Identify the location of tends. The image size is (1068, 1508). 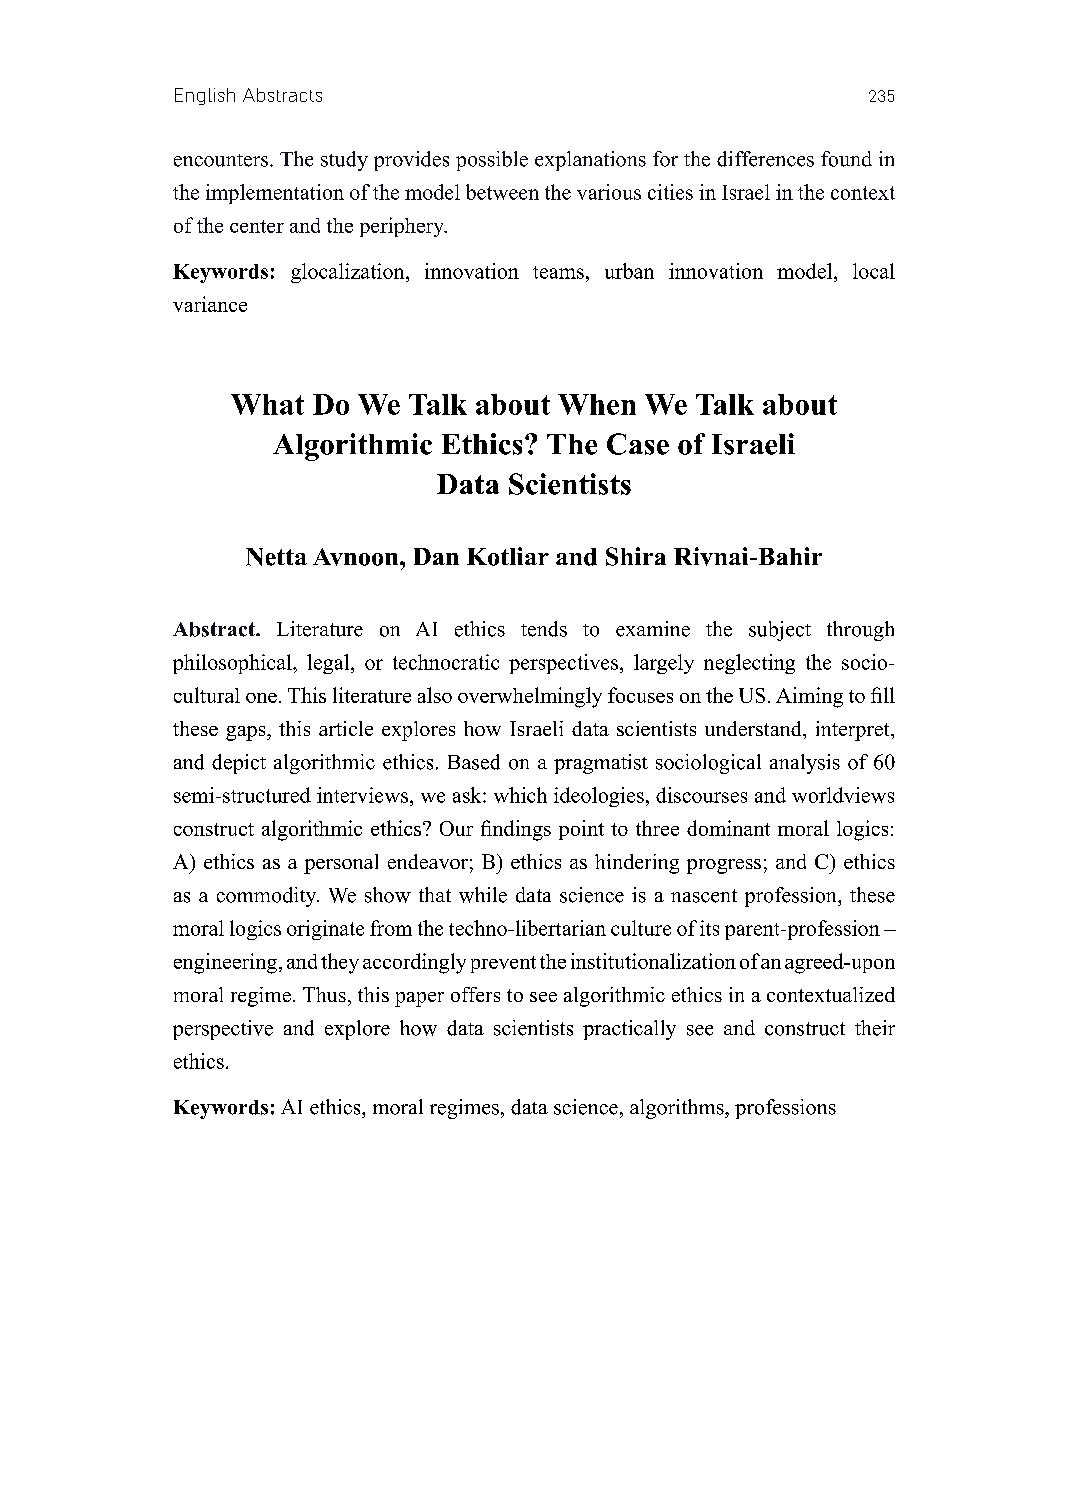
(544, 629).
